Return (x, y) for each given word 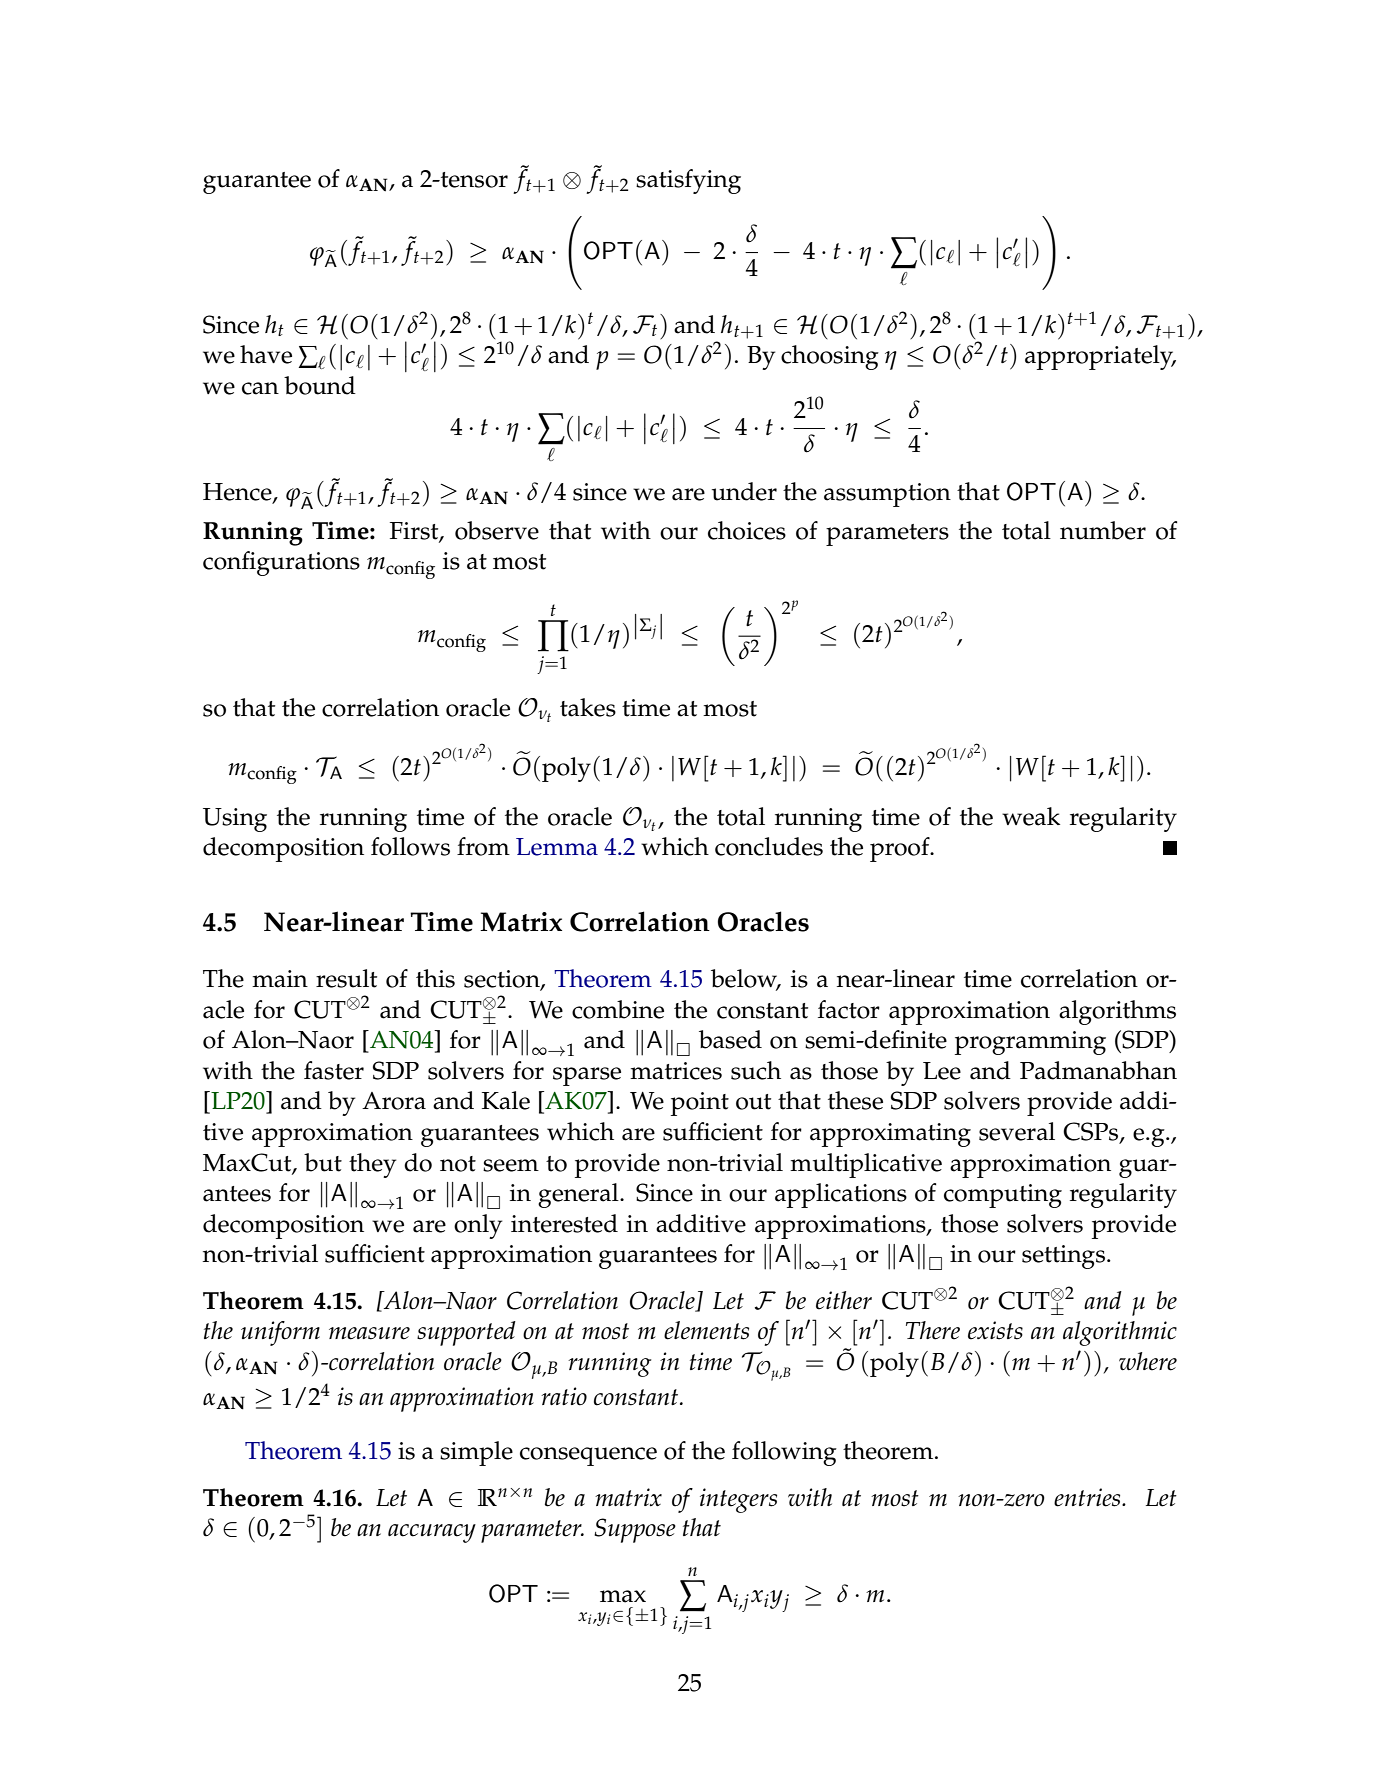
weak (1031, 816)
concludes (769, 846)
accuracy (432, 1533)
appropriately (1100, 357)
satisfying (688, 181)
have (266, 354)
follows (410, 846)
